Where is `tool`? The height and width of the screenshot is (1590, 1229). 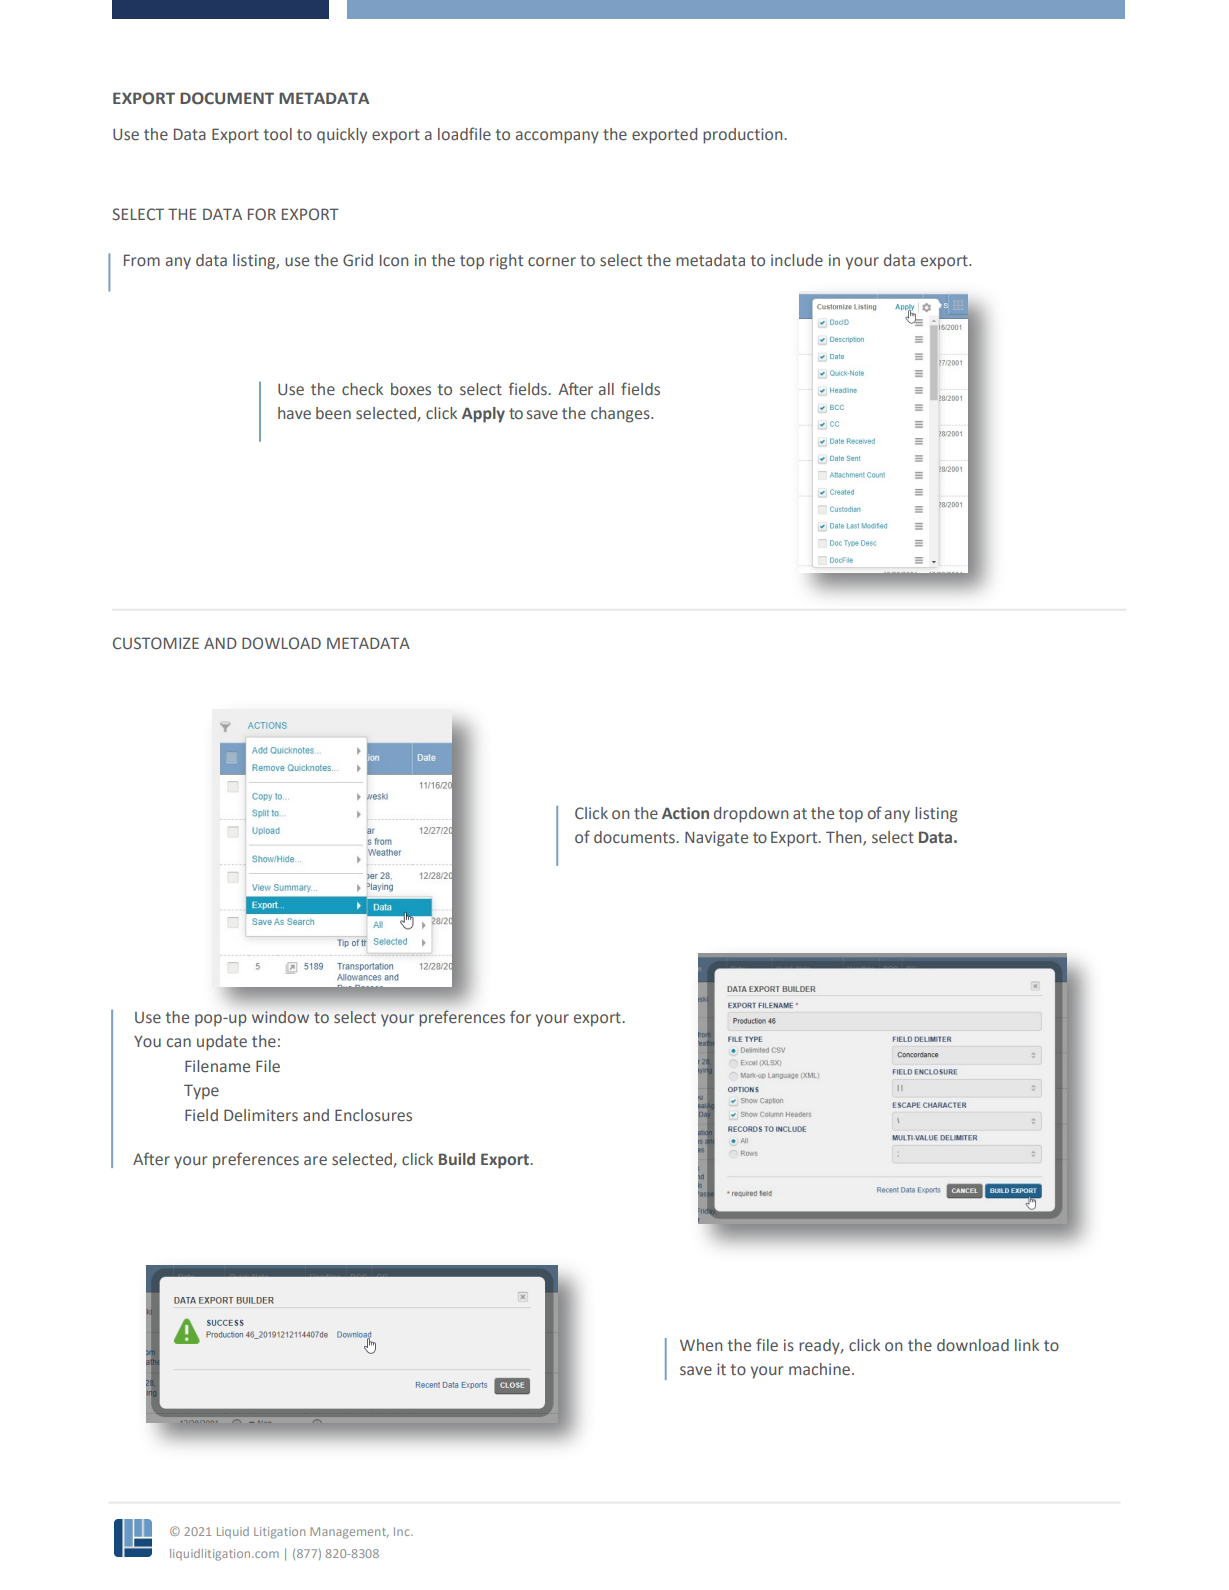
tool is located at coordinates (278, 134).
